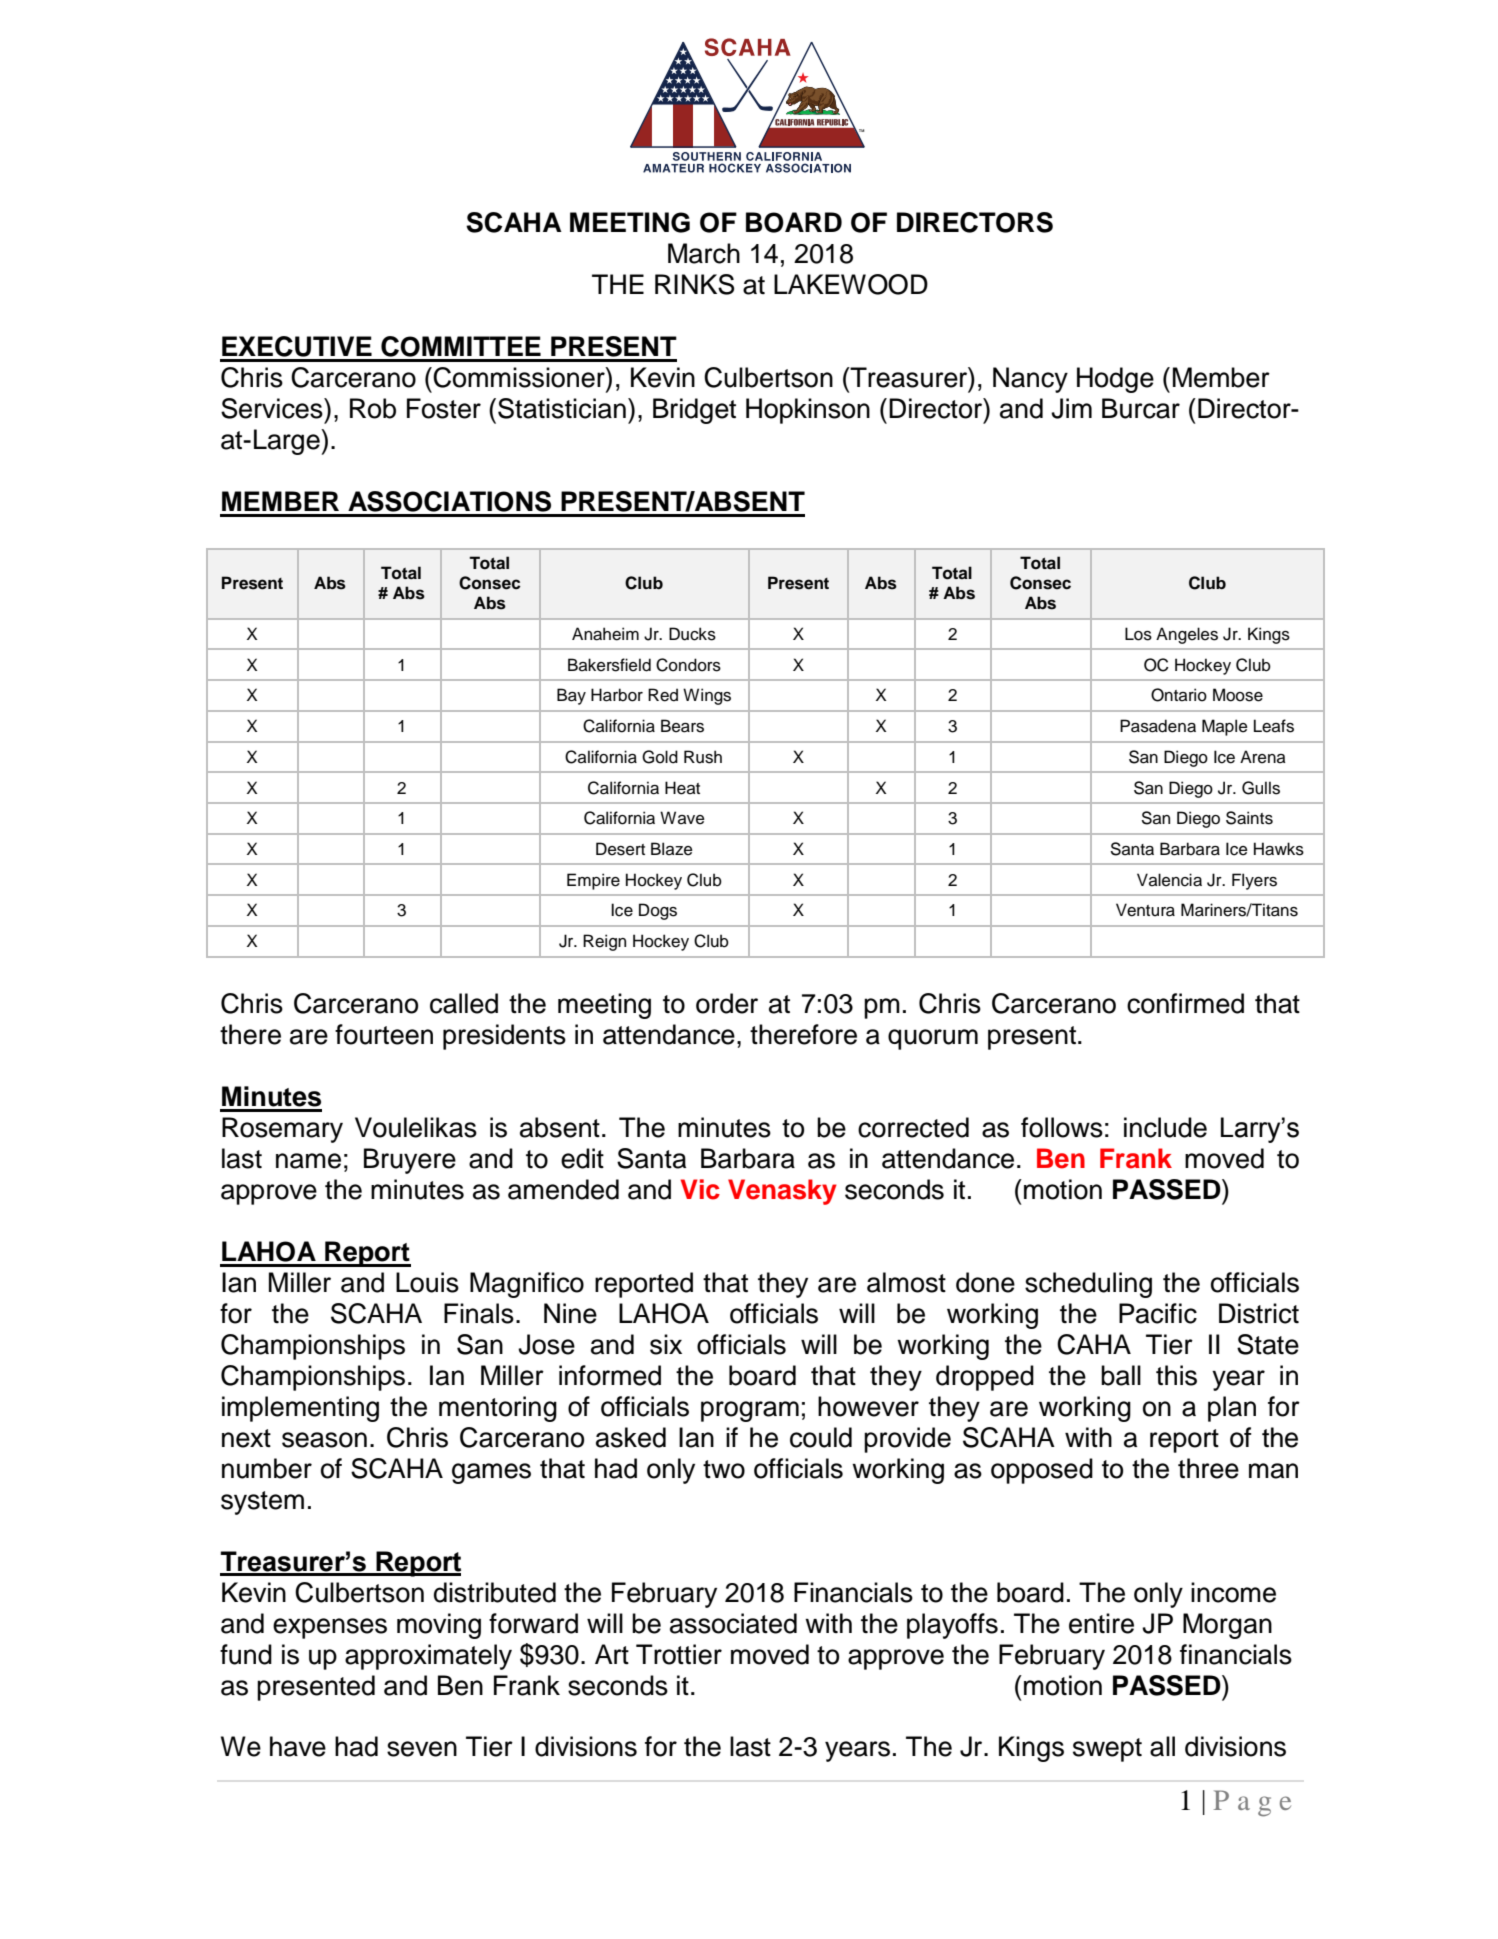 Image resolution: width=1498 pixels, height=1939 pixels. I want to click on Bay, so click(571, 696).
